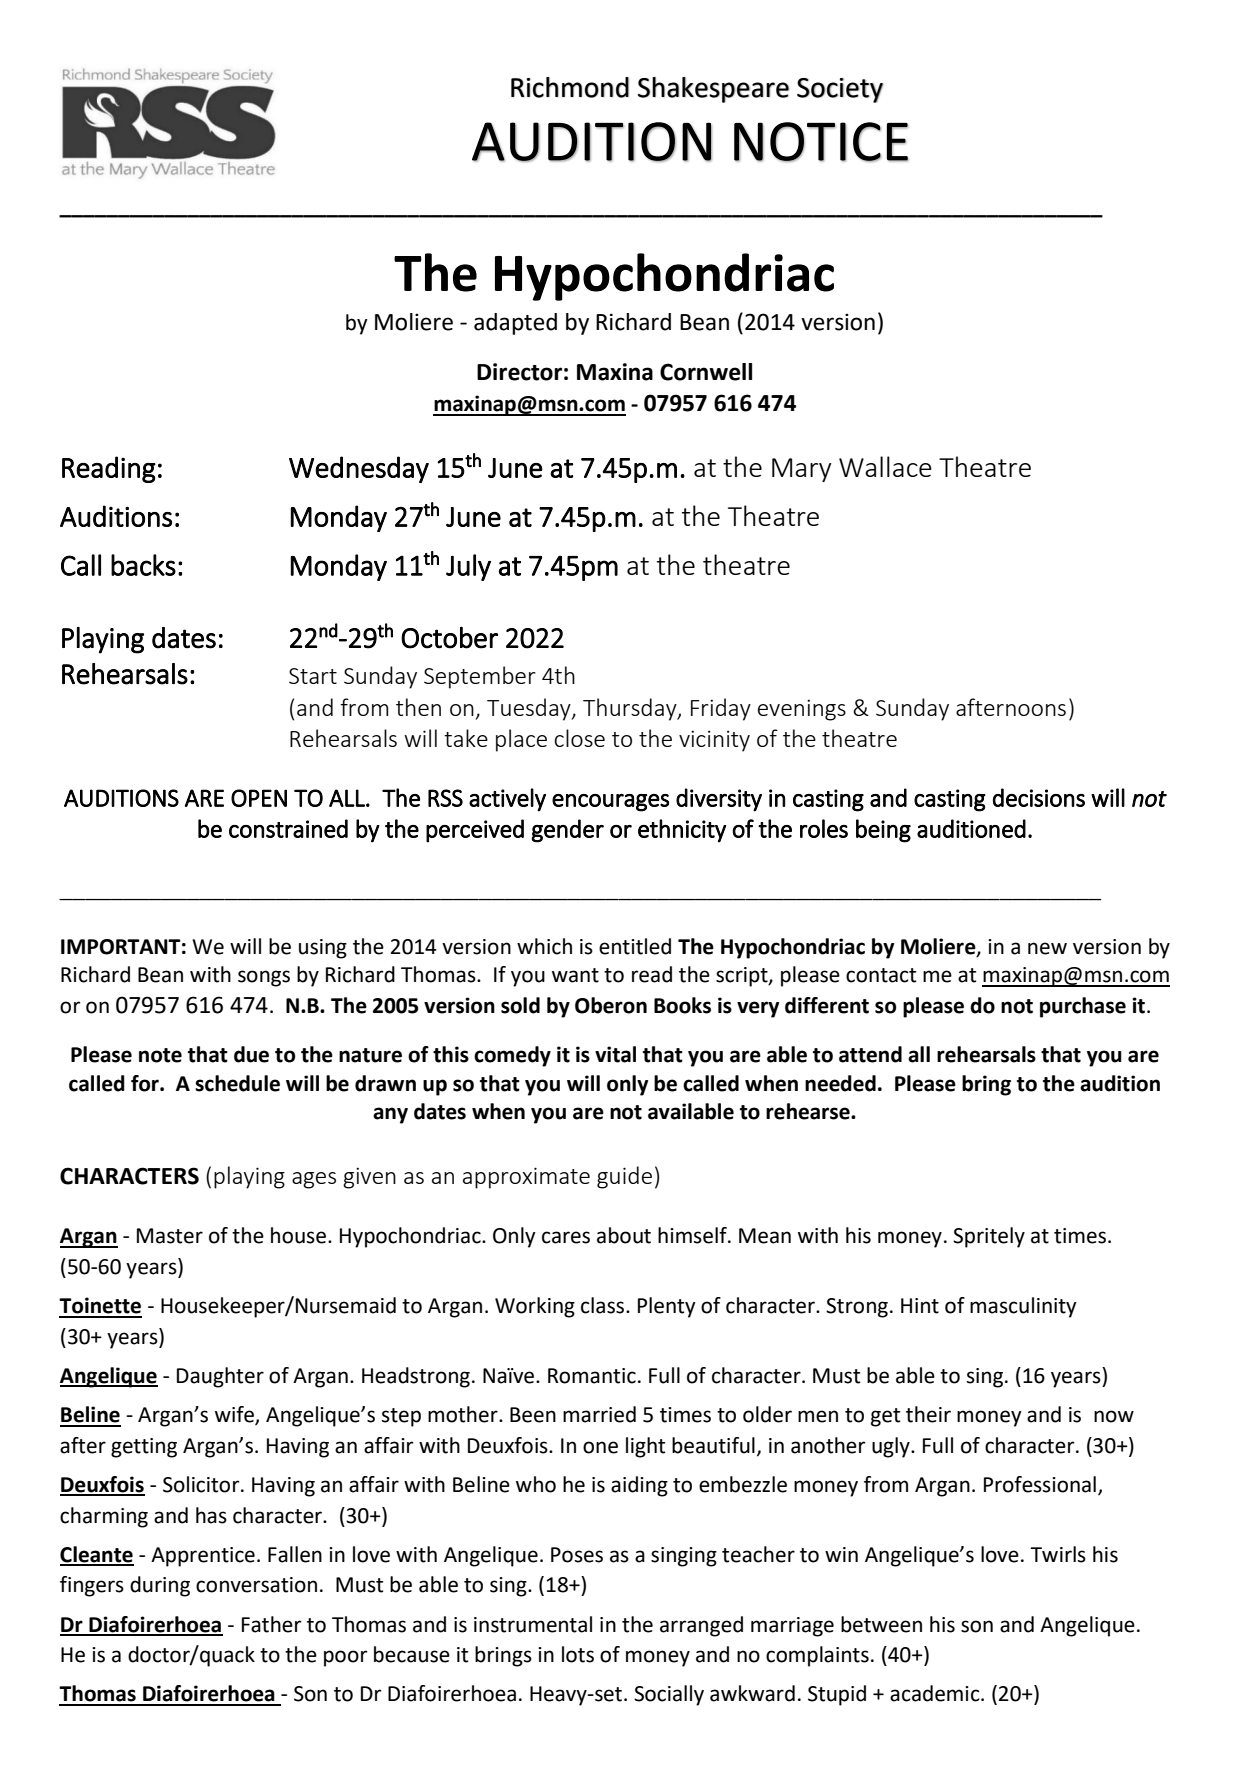  I want to click on academic, so click(936, 1693).
